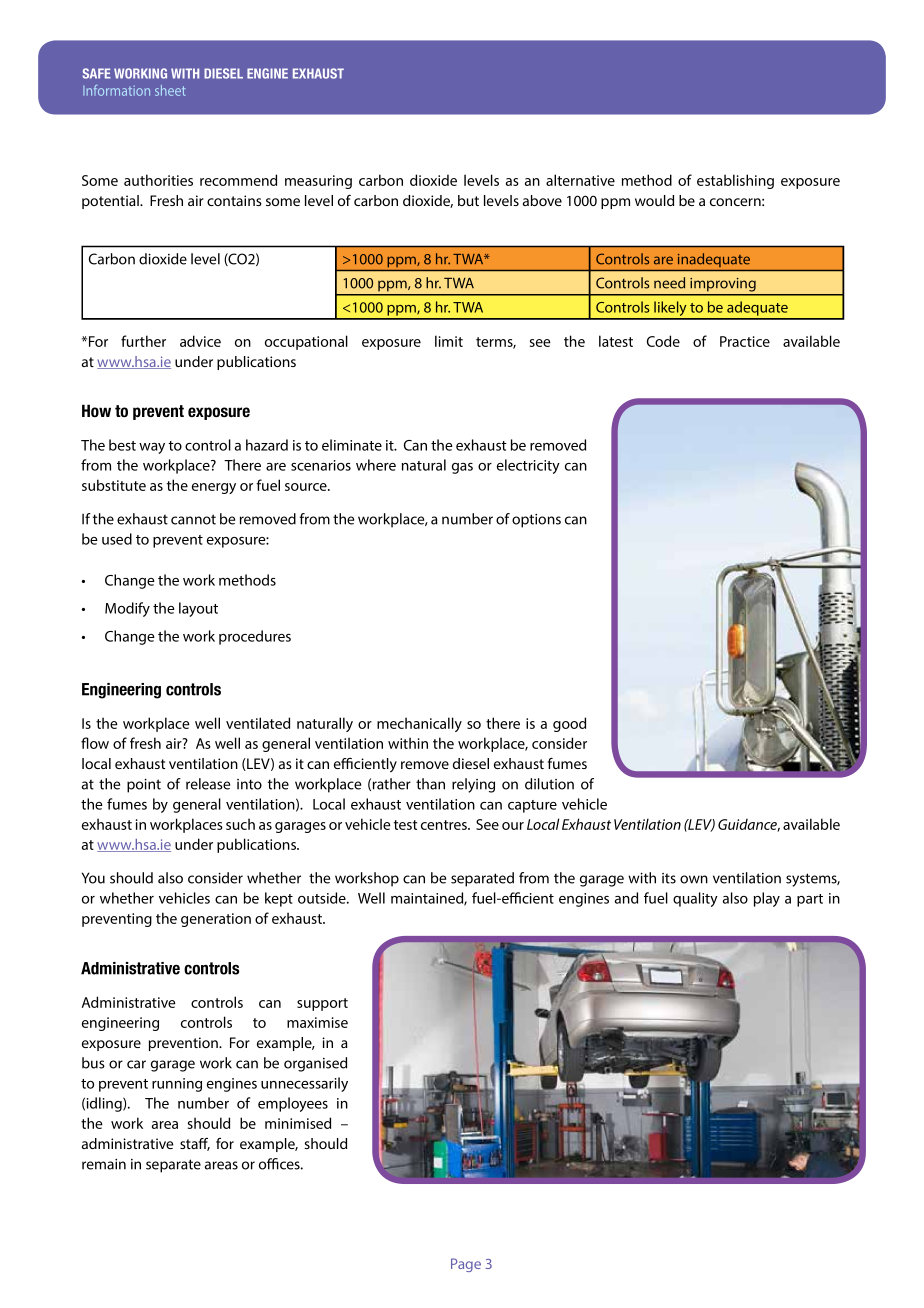 The image size is (924, 1308). I want to click on mechanically, so click(419, 724).
